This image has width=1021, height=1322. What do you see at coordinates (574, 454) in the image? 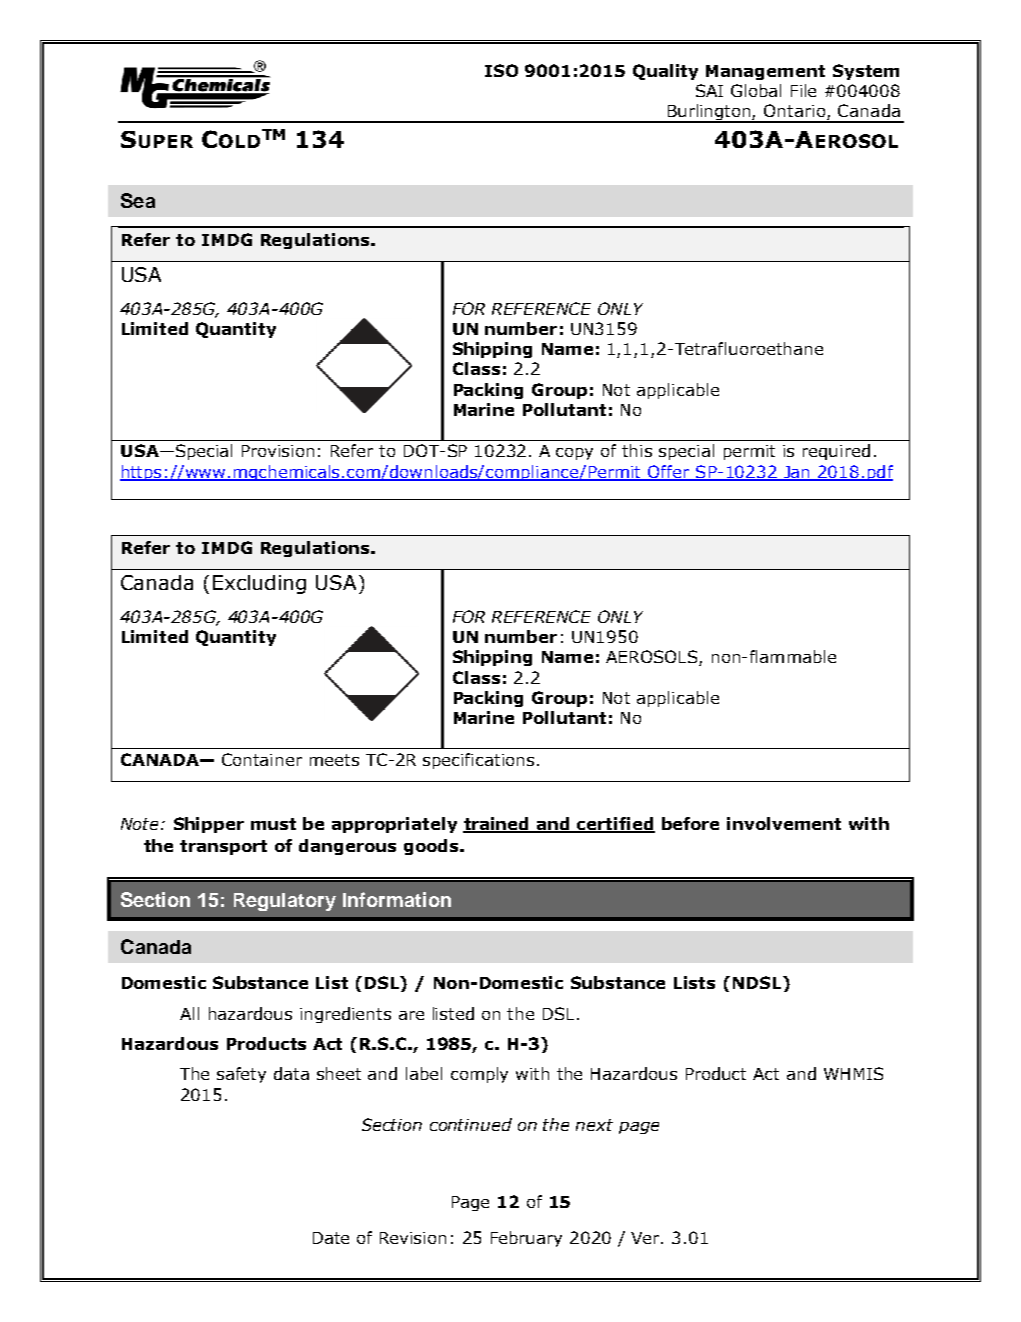
I see `copy` at bounding box center [574, 454].
